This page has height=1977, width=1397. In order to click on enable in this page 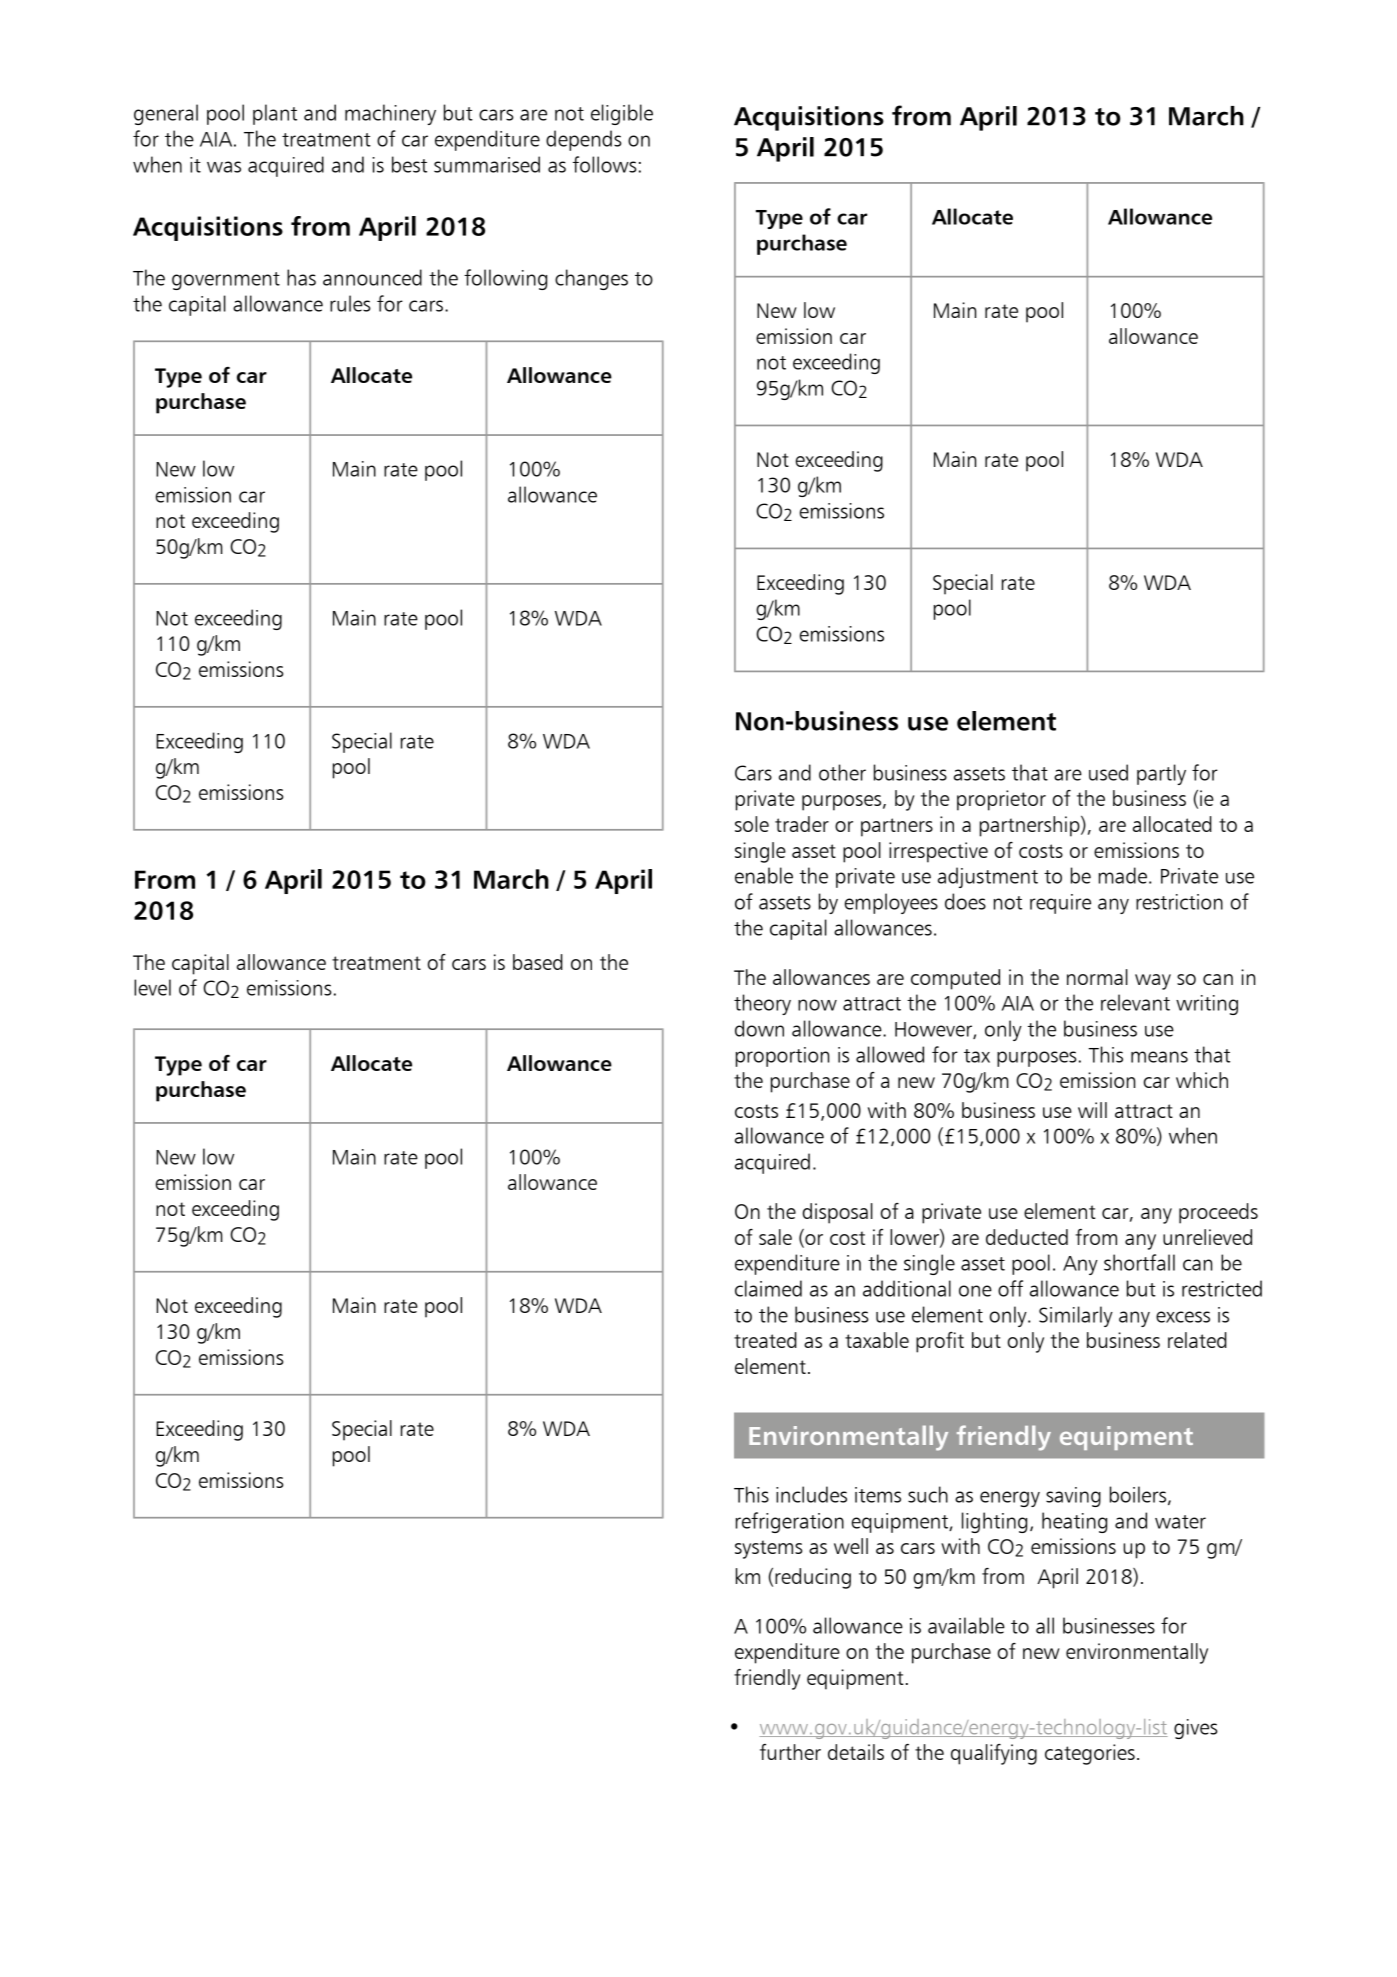, I will do `click(764, 875)`.
